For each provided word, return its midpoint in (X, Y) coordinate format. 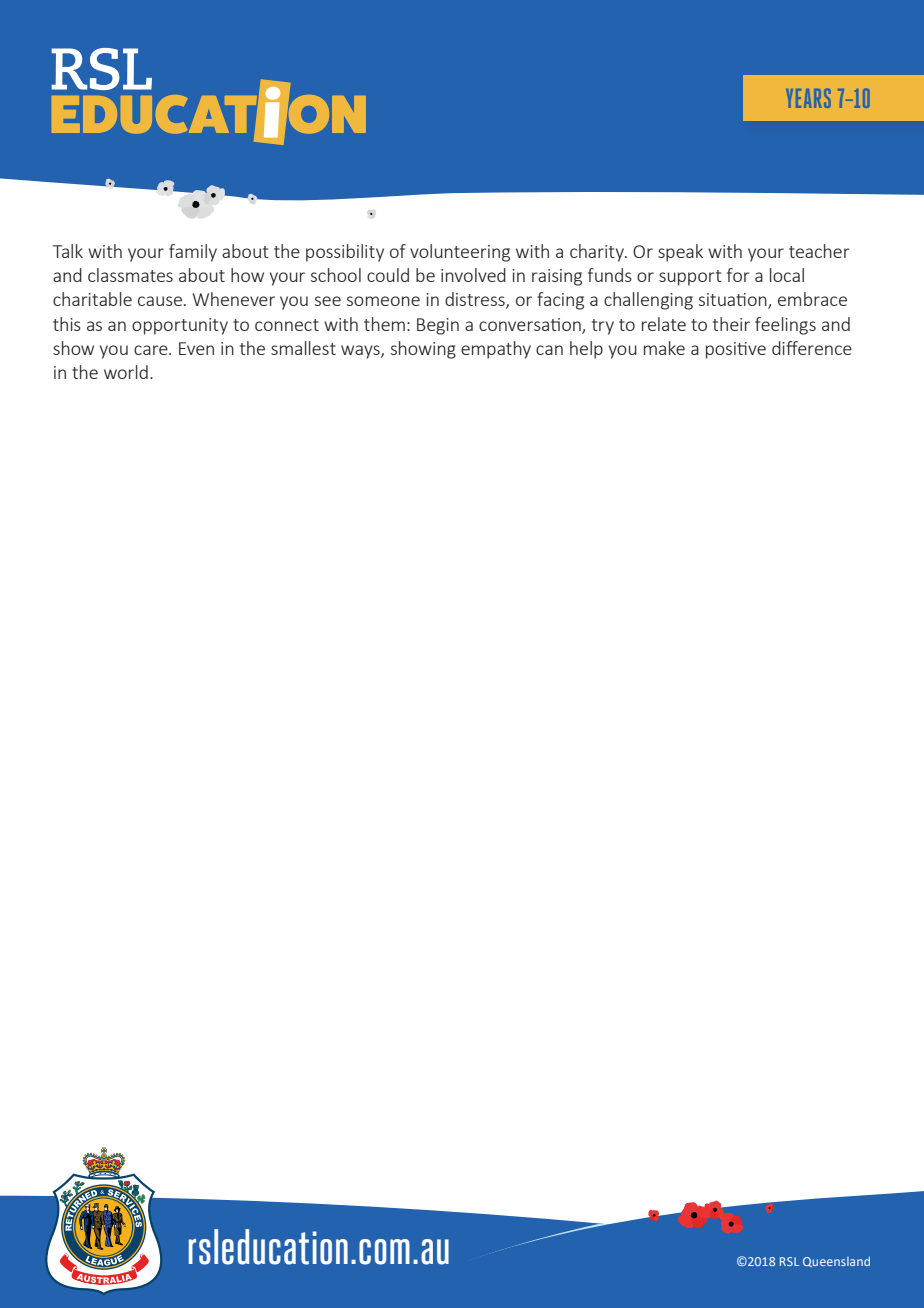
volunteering (460, 253)
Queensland (836, 1262)
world (126, 372)
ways (361, 352)
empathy (496, 350)
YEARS (808, 98)
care (152, 350)
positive (736, 350)
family (193, 253)
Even (196, 348)
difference (812, 348)
